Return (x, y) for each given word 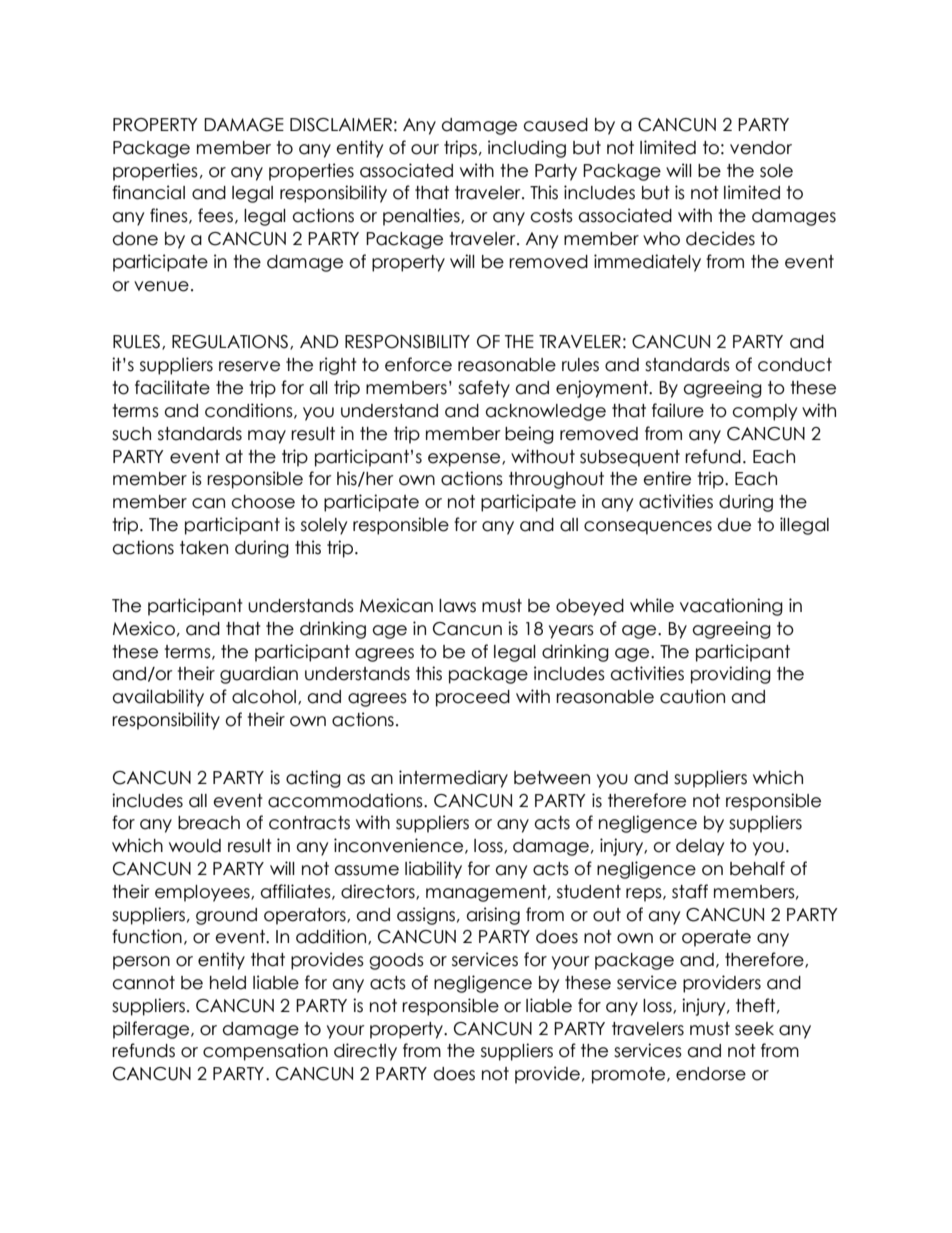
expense (465, 460)
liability (433, 870)
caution (692, 696)
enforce (418, 364)
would (195, 846)
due (734, 525)
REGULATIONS (231, 342)
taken (204, 548)
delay (700, 847)
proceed (473, 698)
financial (148, 192)
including (527, 149)
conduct (795, 365)
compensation (265, 1052)
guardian (259, 675)
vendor (761, 148)
